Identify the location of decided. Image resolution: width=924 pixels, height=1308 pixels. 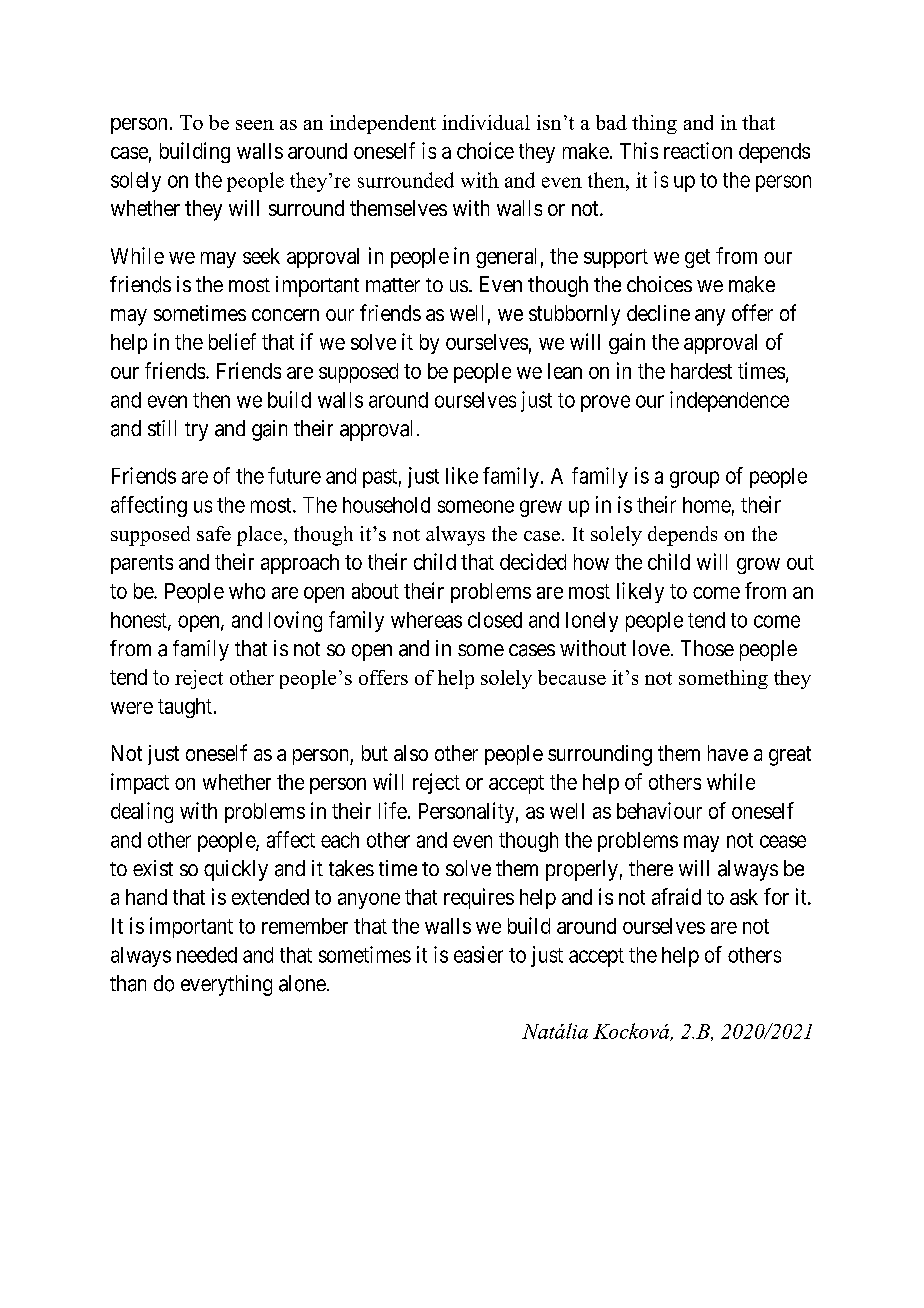
(533, 561).
